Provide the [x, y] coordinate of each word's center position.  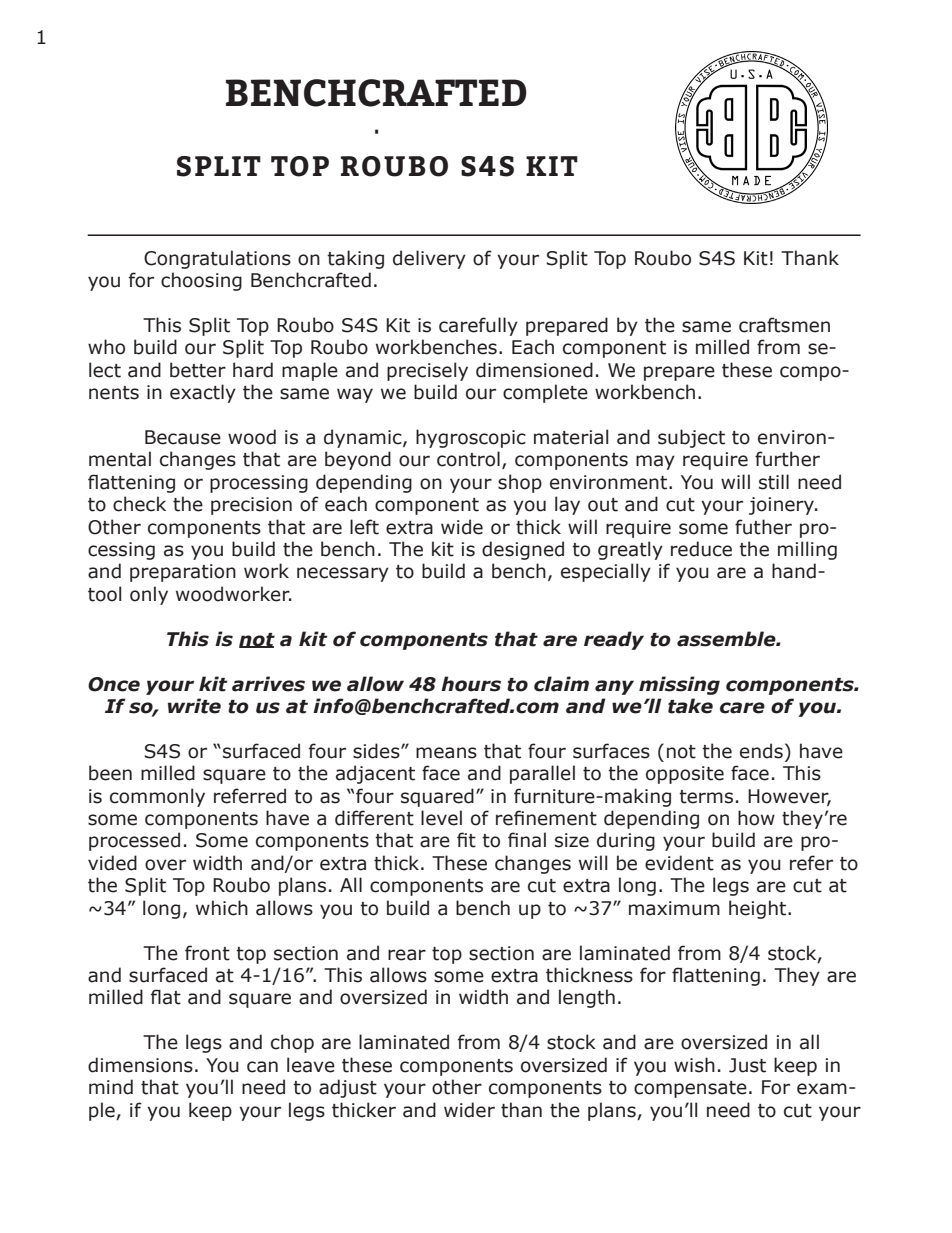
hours [471, 684]
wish [694, 1065]
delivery [429, 259]
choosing [201, 281]
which [222, 908]
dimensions [140, 1065]
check [139, 504]
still [774, 482]
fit [466, 840]
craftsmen [784, 325]
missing [679, 685]
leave [311, 1065]
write [194, 706]
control [468, 459]
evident [679, 863]
